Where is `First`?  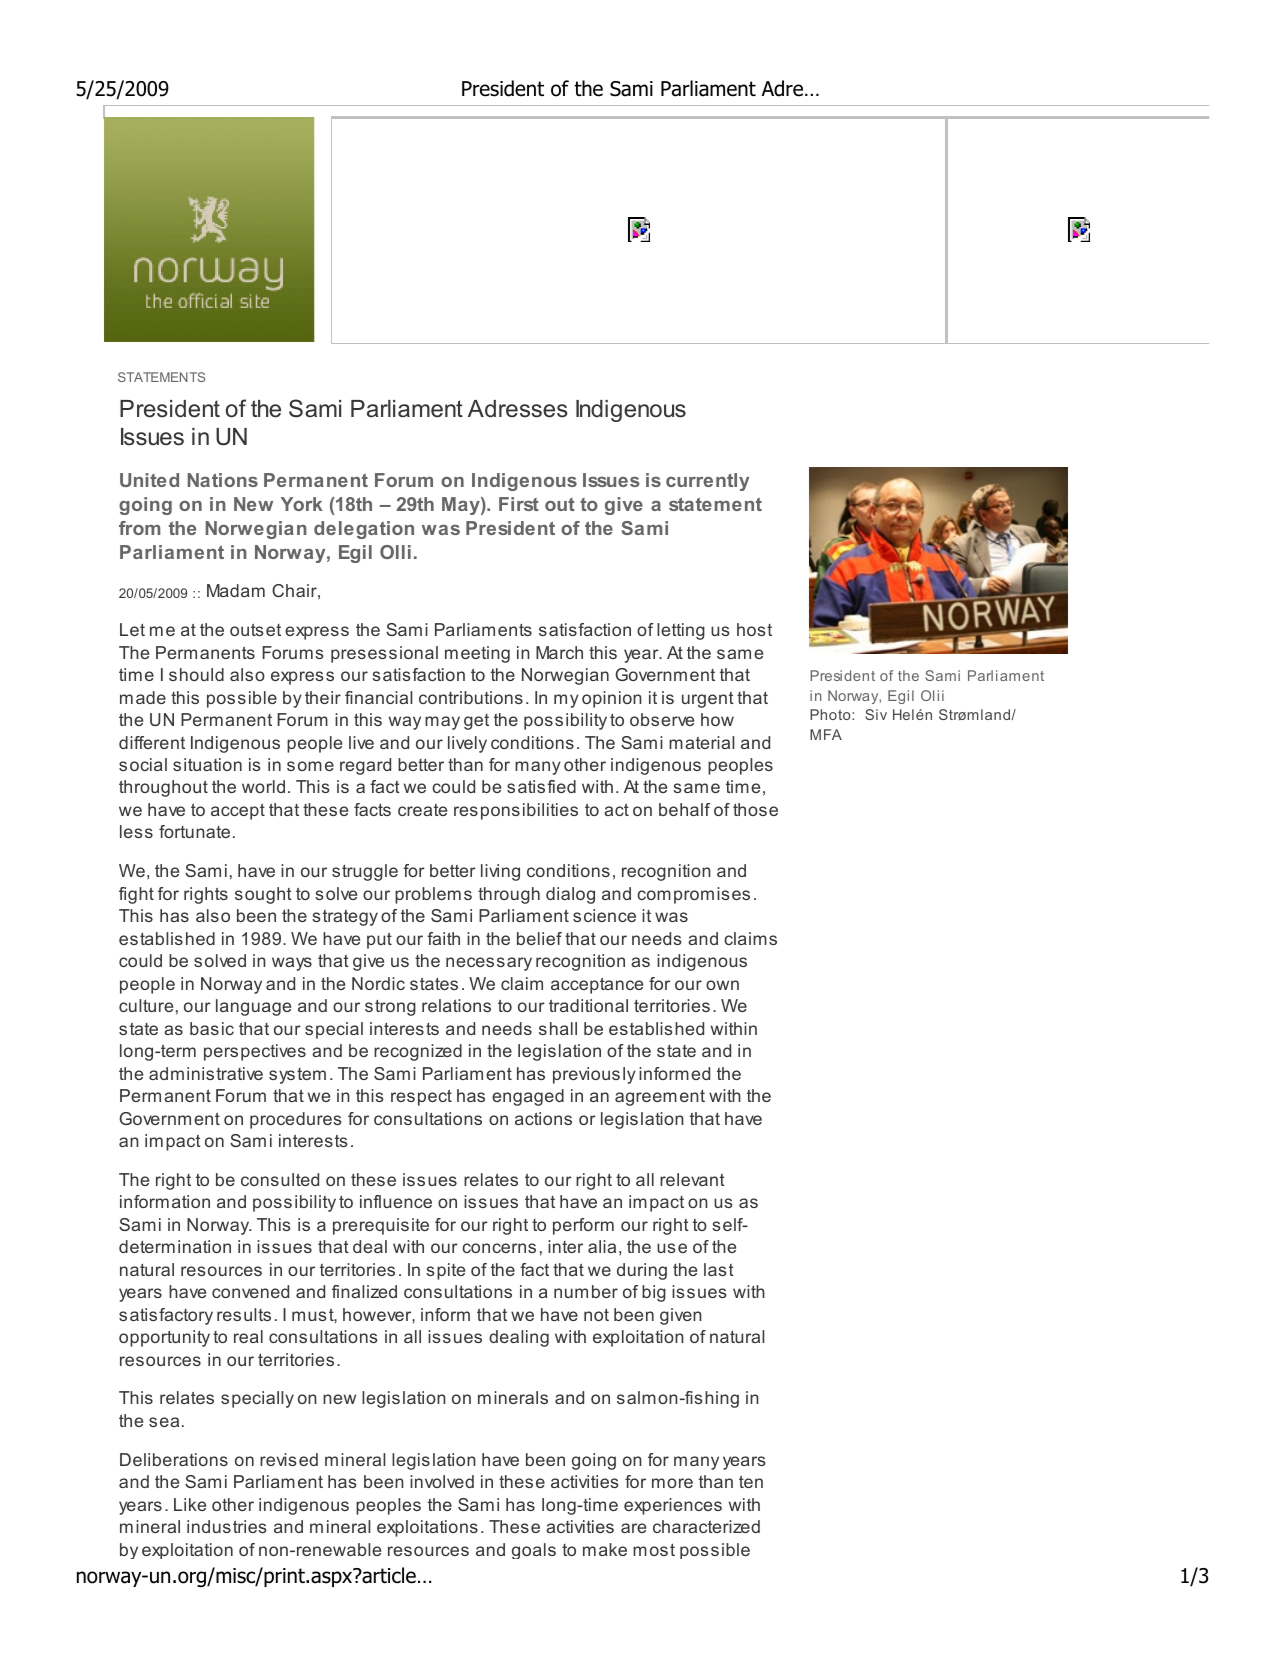 First is located at coordinates (519, 504).
